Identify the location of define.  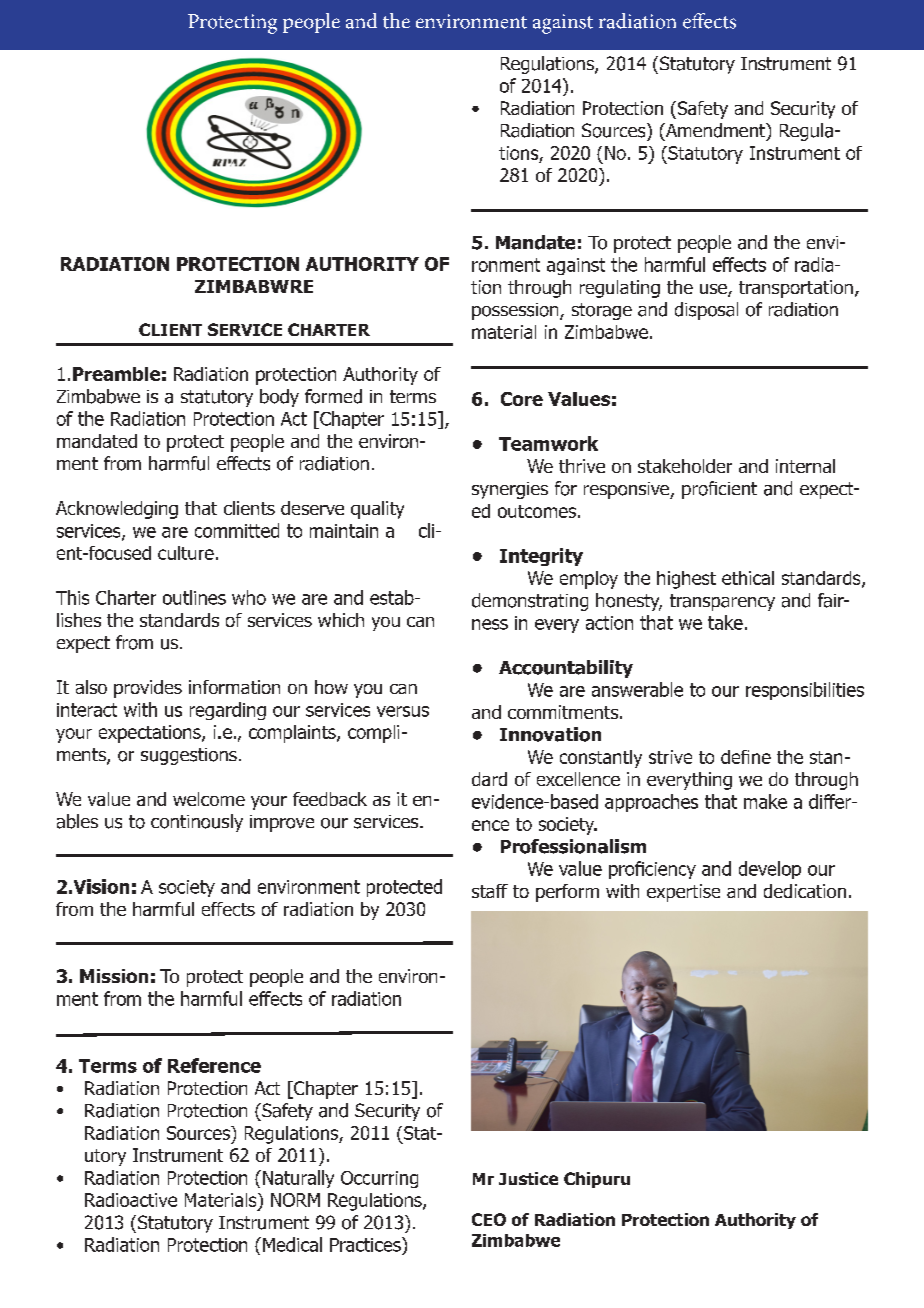
(746, 757).
